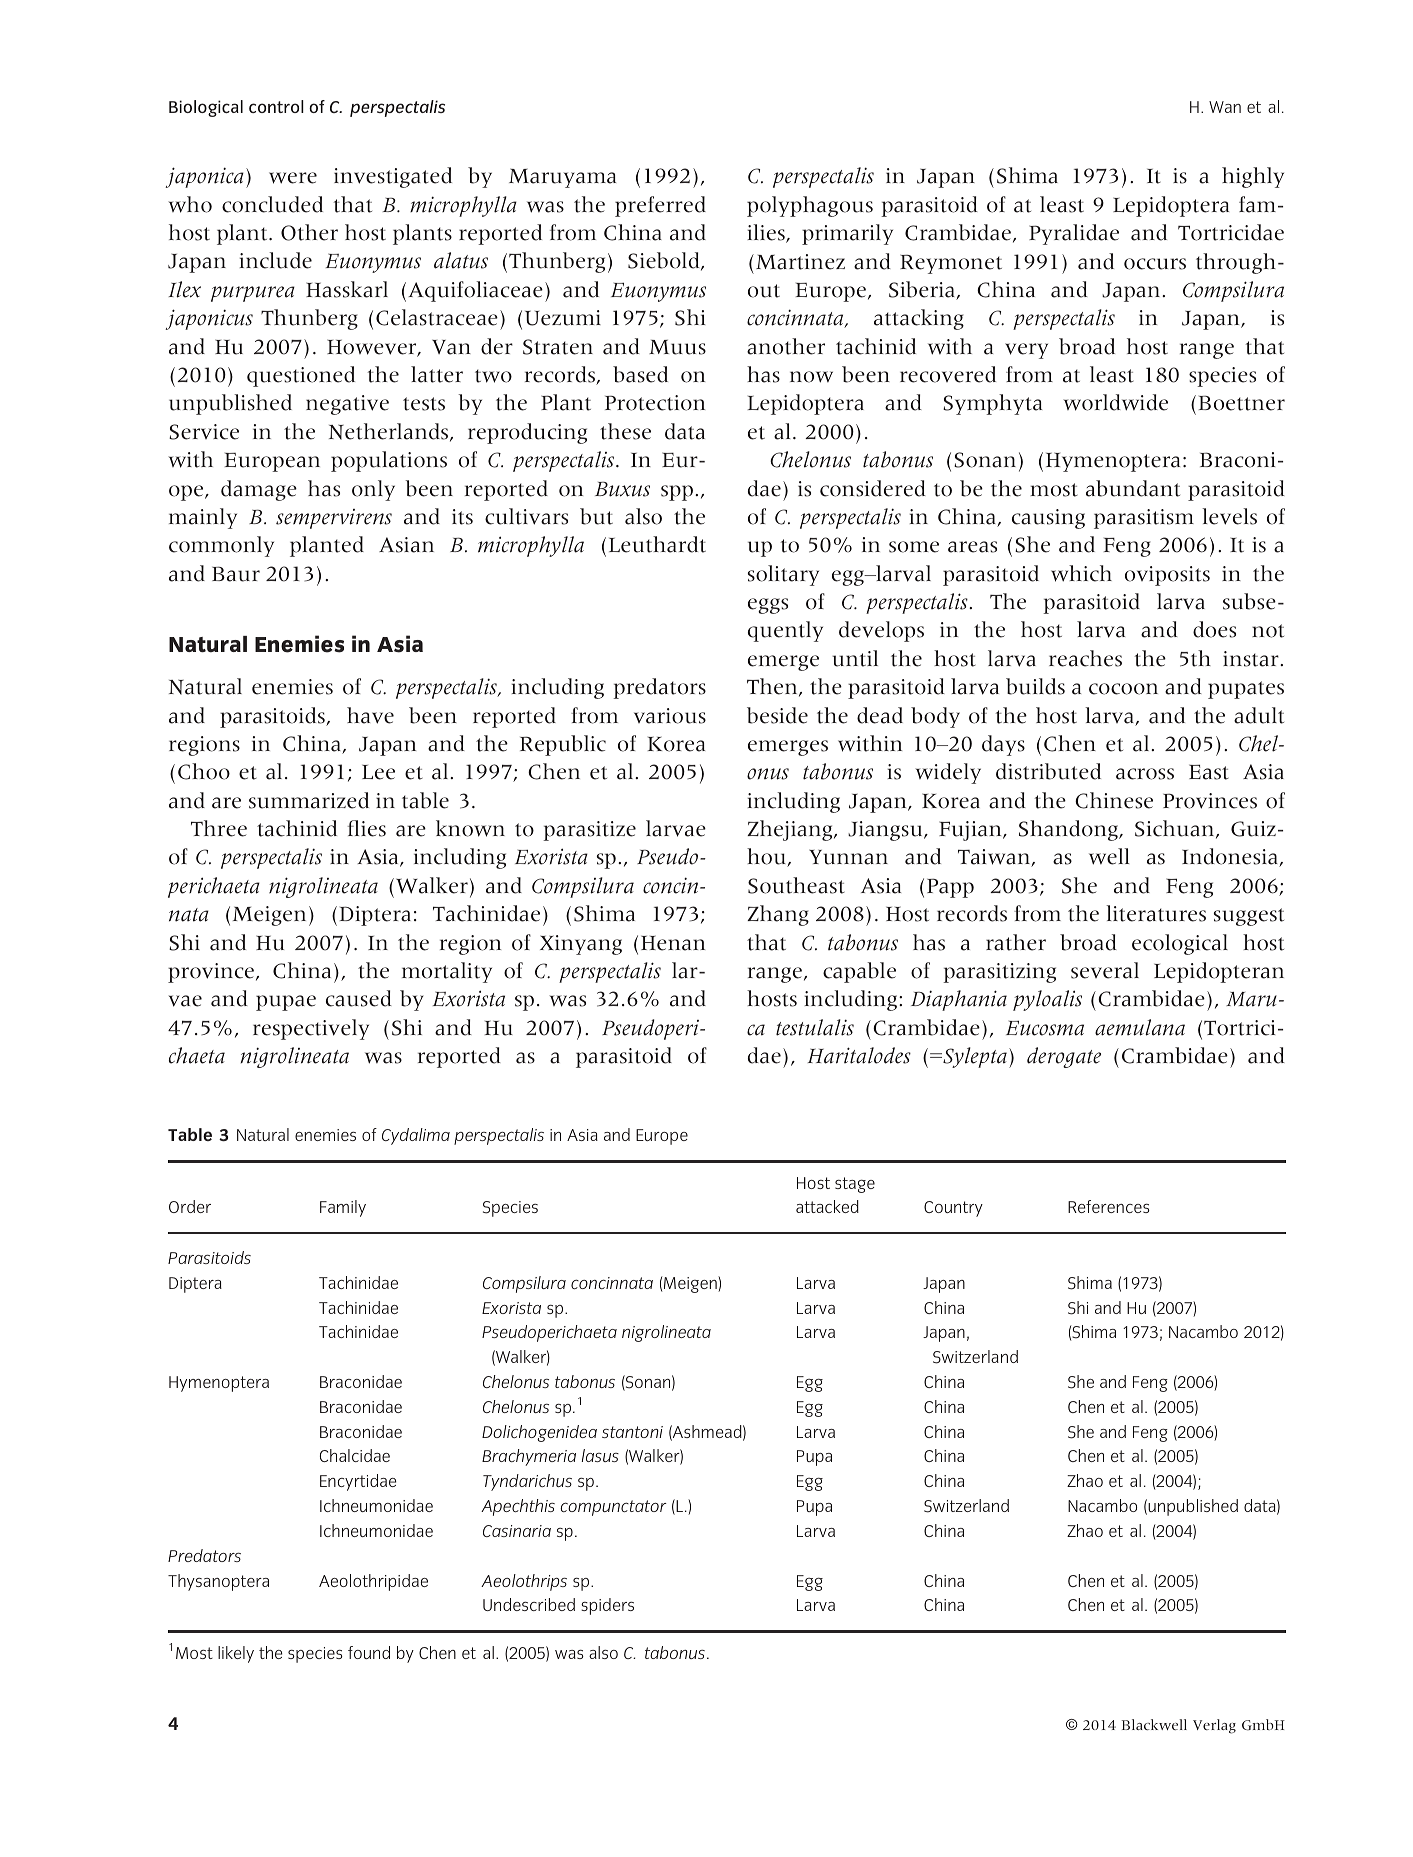  What do you see at coordinates (389, 461) in the page?
I see `populations` at bounding box center [389, 461].
